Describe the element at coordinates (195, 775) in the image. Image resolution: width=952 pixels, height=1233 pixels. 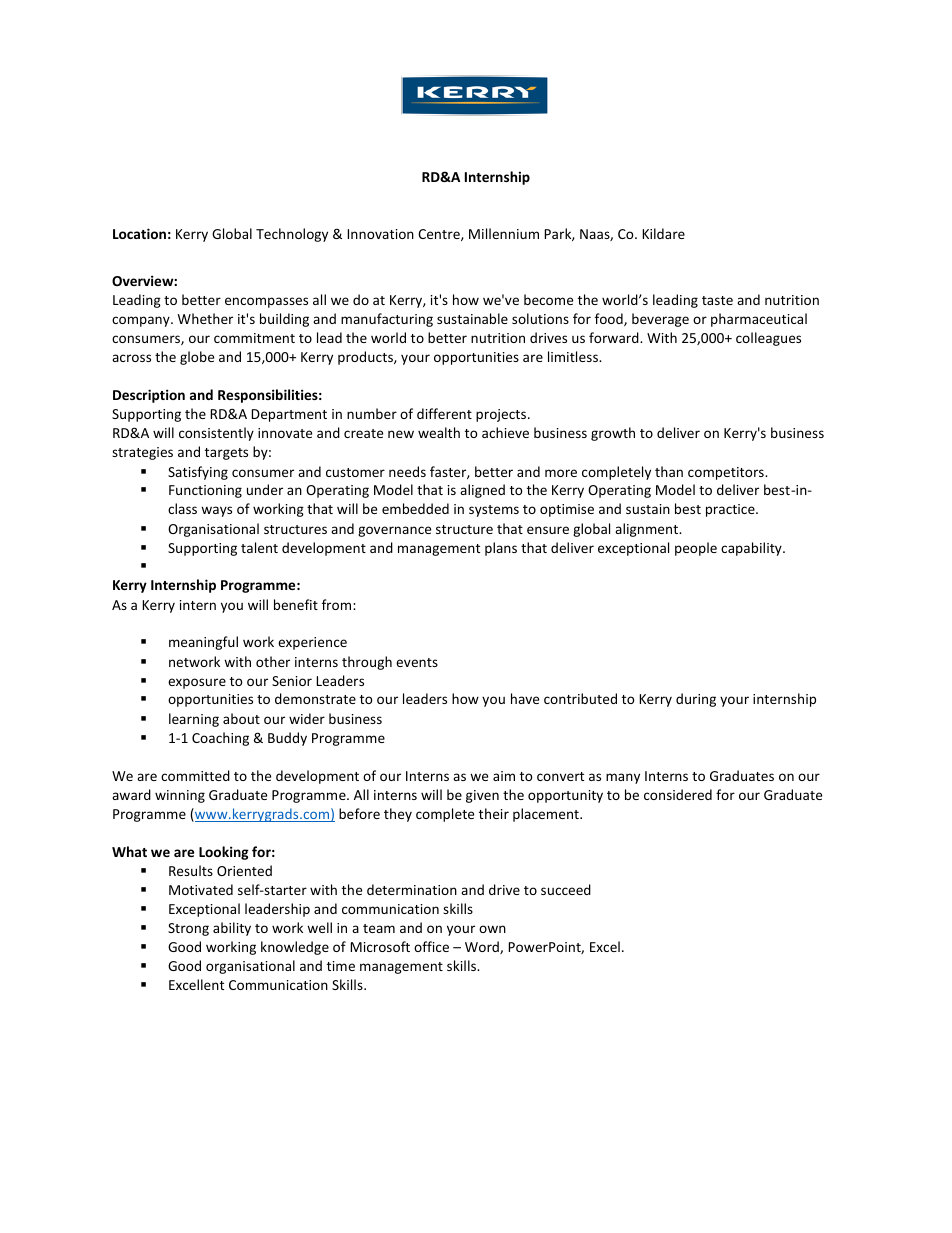
I see `committed` at that location.
